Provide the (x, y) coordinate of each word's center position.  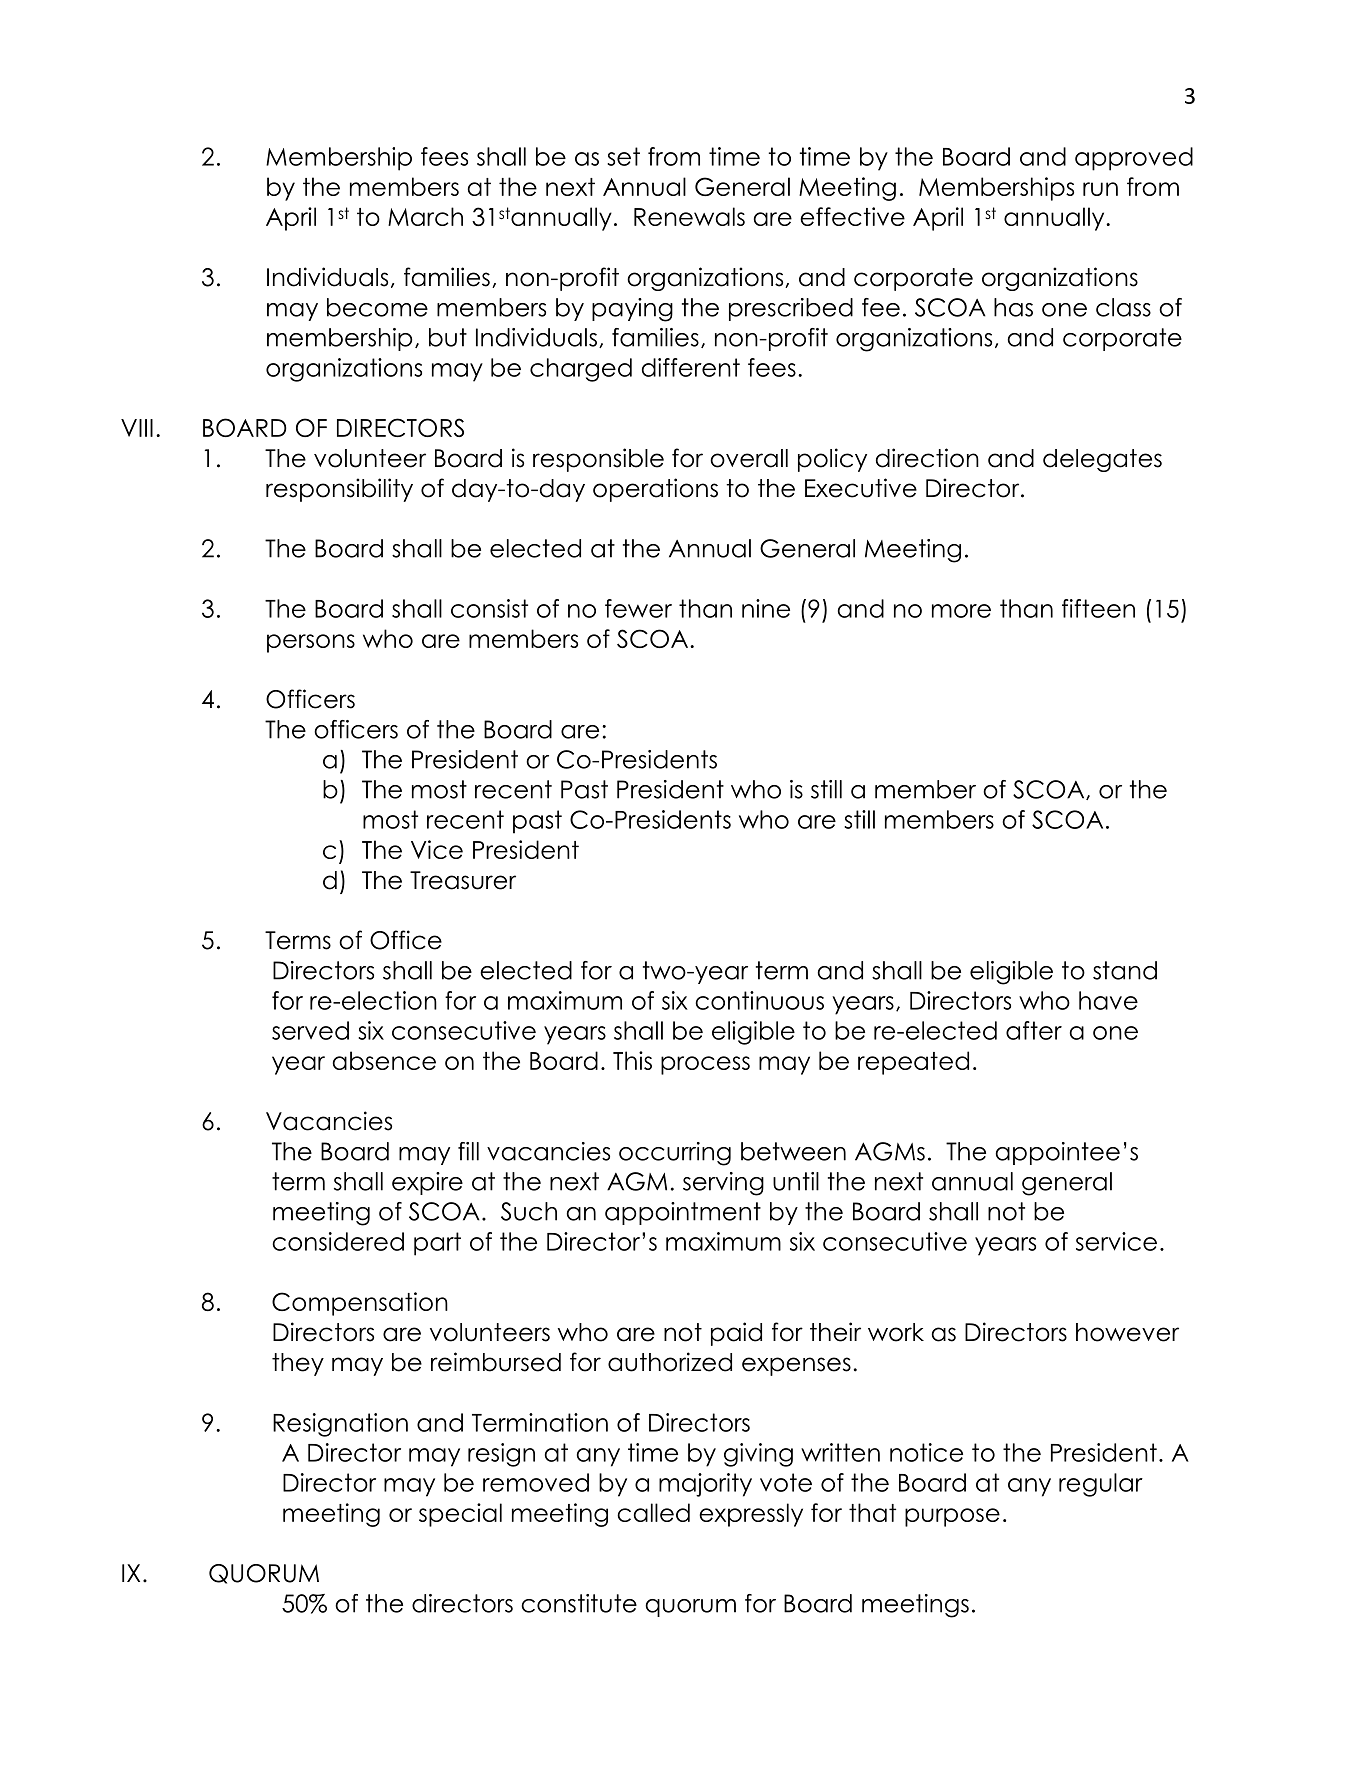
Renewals (689, 216)
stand (1125, 970)
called (653, 1512)
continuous (759, 1000)
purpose (952, 1517)
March (425, 216)
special (460, 1515)
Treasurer (463, 880)
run (1100, 189)
